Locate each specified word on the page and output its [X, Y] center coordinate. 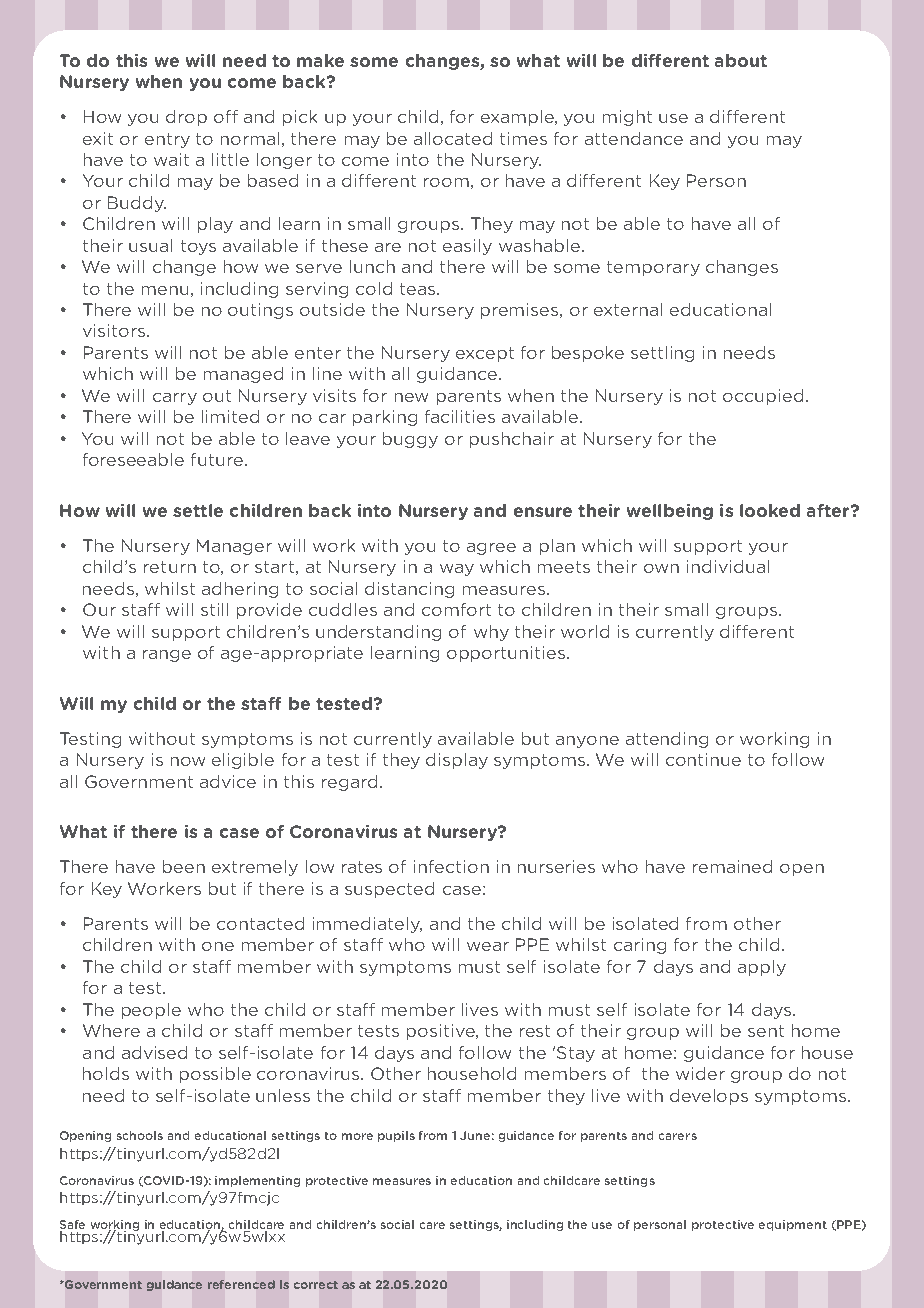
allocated [453, 138]
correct [316, 1285]
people [151, 1011]
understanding [378, 633]
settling [662, 354]
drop [186, 118]
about [741, 60]
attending [667, 740]
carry [175, 399]
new [411, 397]
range [167, 656]
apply [762, 968]
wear [488, 946]
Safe [72, 1224]
